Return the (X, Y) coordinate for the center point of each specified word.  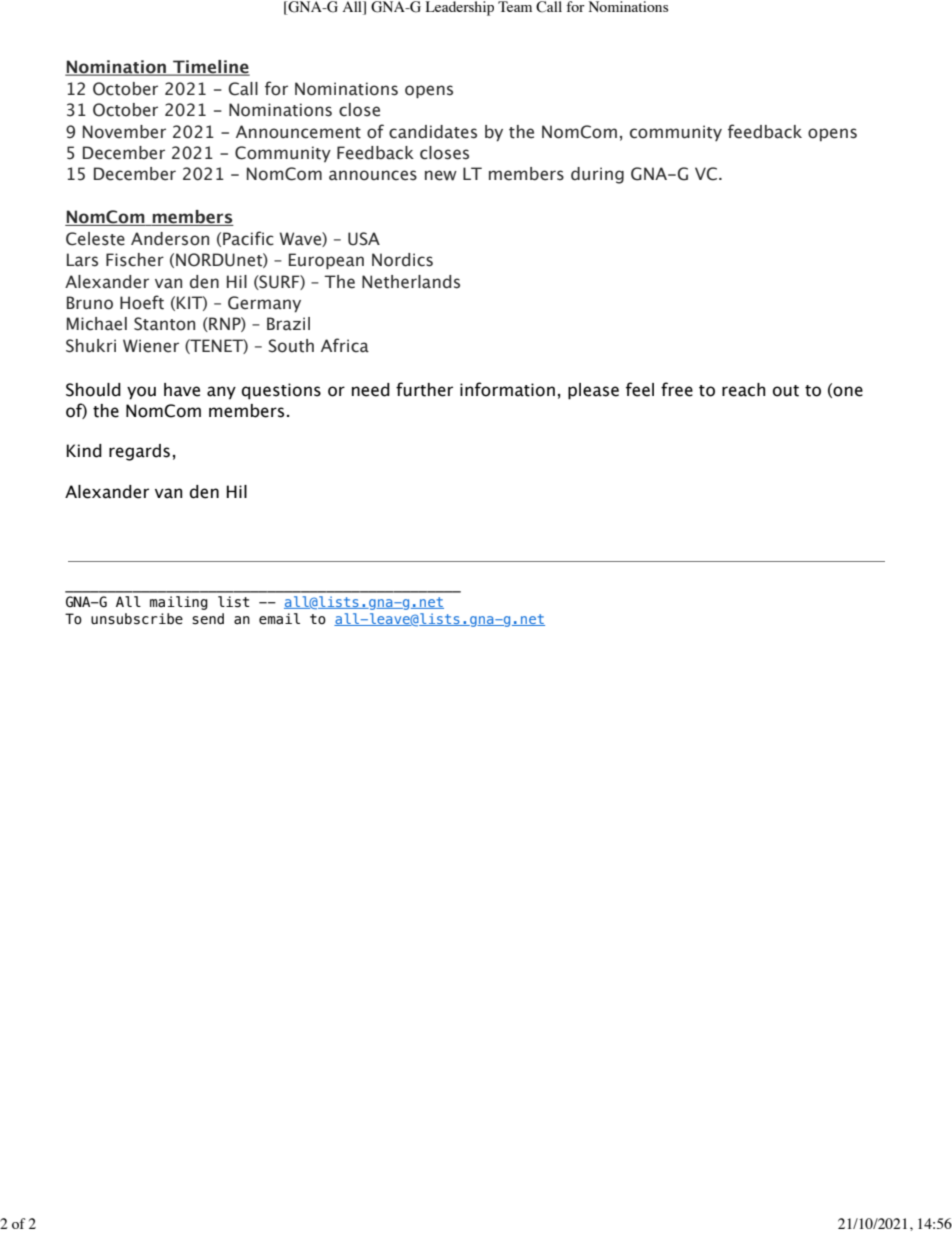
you (141, 393)
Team (515, 6)
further (424, 389)
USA (364, 239)
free (677, 389)
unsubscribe (137, 619)
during (597, 175)
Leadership (460, 8)
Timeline (210, 68)
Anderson (170, 239)
